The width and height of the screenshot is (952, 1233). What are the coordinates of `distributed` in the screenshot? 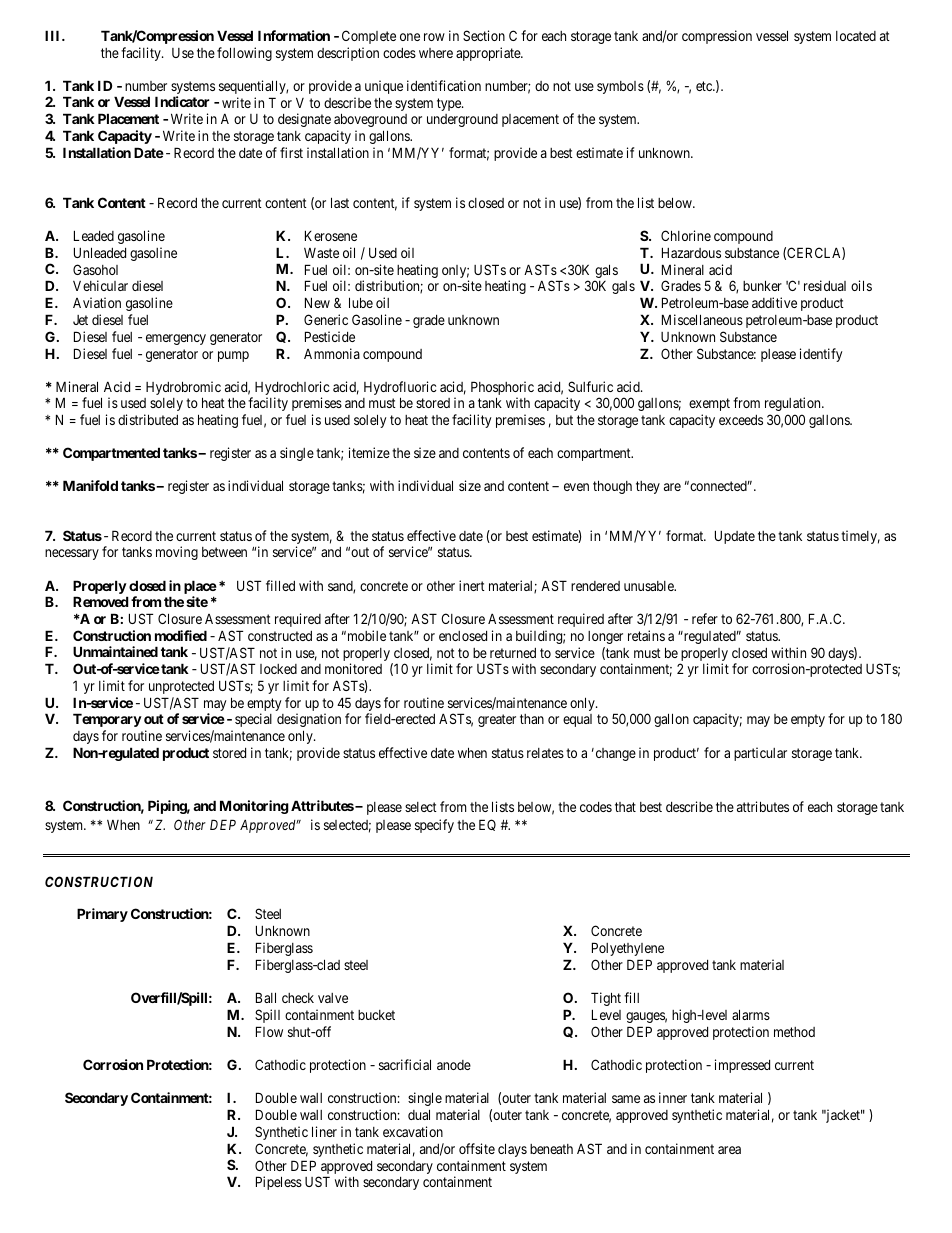 It's located at (148, 419).
